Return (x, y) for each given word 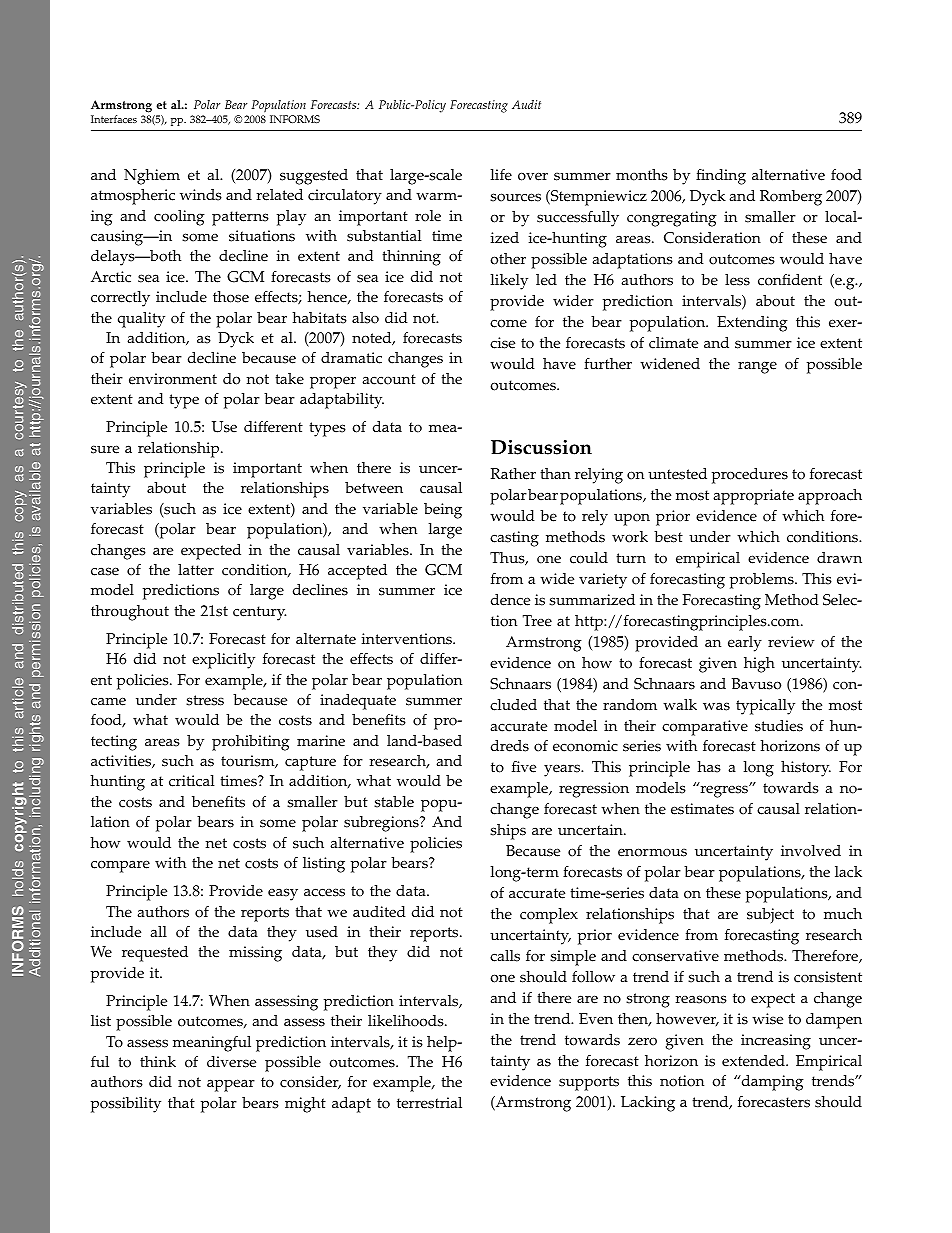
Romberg (791, 198)
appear (231, 1085)
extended (754, 1061)
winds (201, 195)
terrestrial (429, 1103)
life (501, 175)
